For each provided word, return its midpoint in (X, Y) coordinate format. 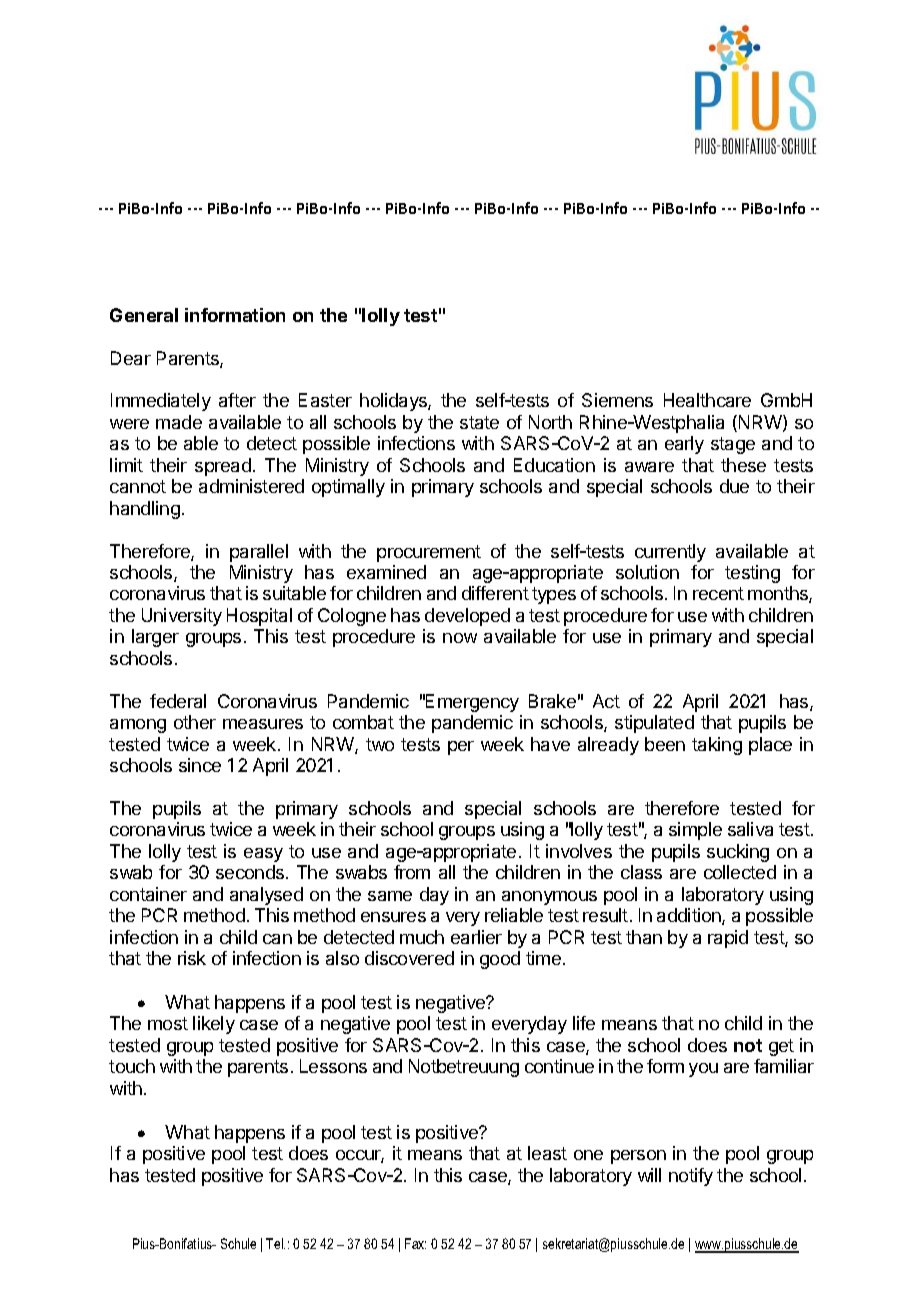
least (547, 1153)
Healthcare (707, 400)
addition (690, 916)
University (182, 617)
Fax (415, 1243)
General (144, 315)
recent (718, 593)
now (460, 638)
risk (192, 958)
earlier (476, 937)
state (479, 422)
